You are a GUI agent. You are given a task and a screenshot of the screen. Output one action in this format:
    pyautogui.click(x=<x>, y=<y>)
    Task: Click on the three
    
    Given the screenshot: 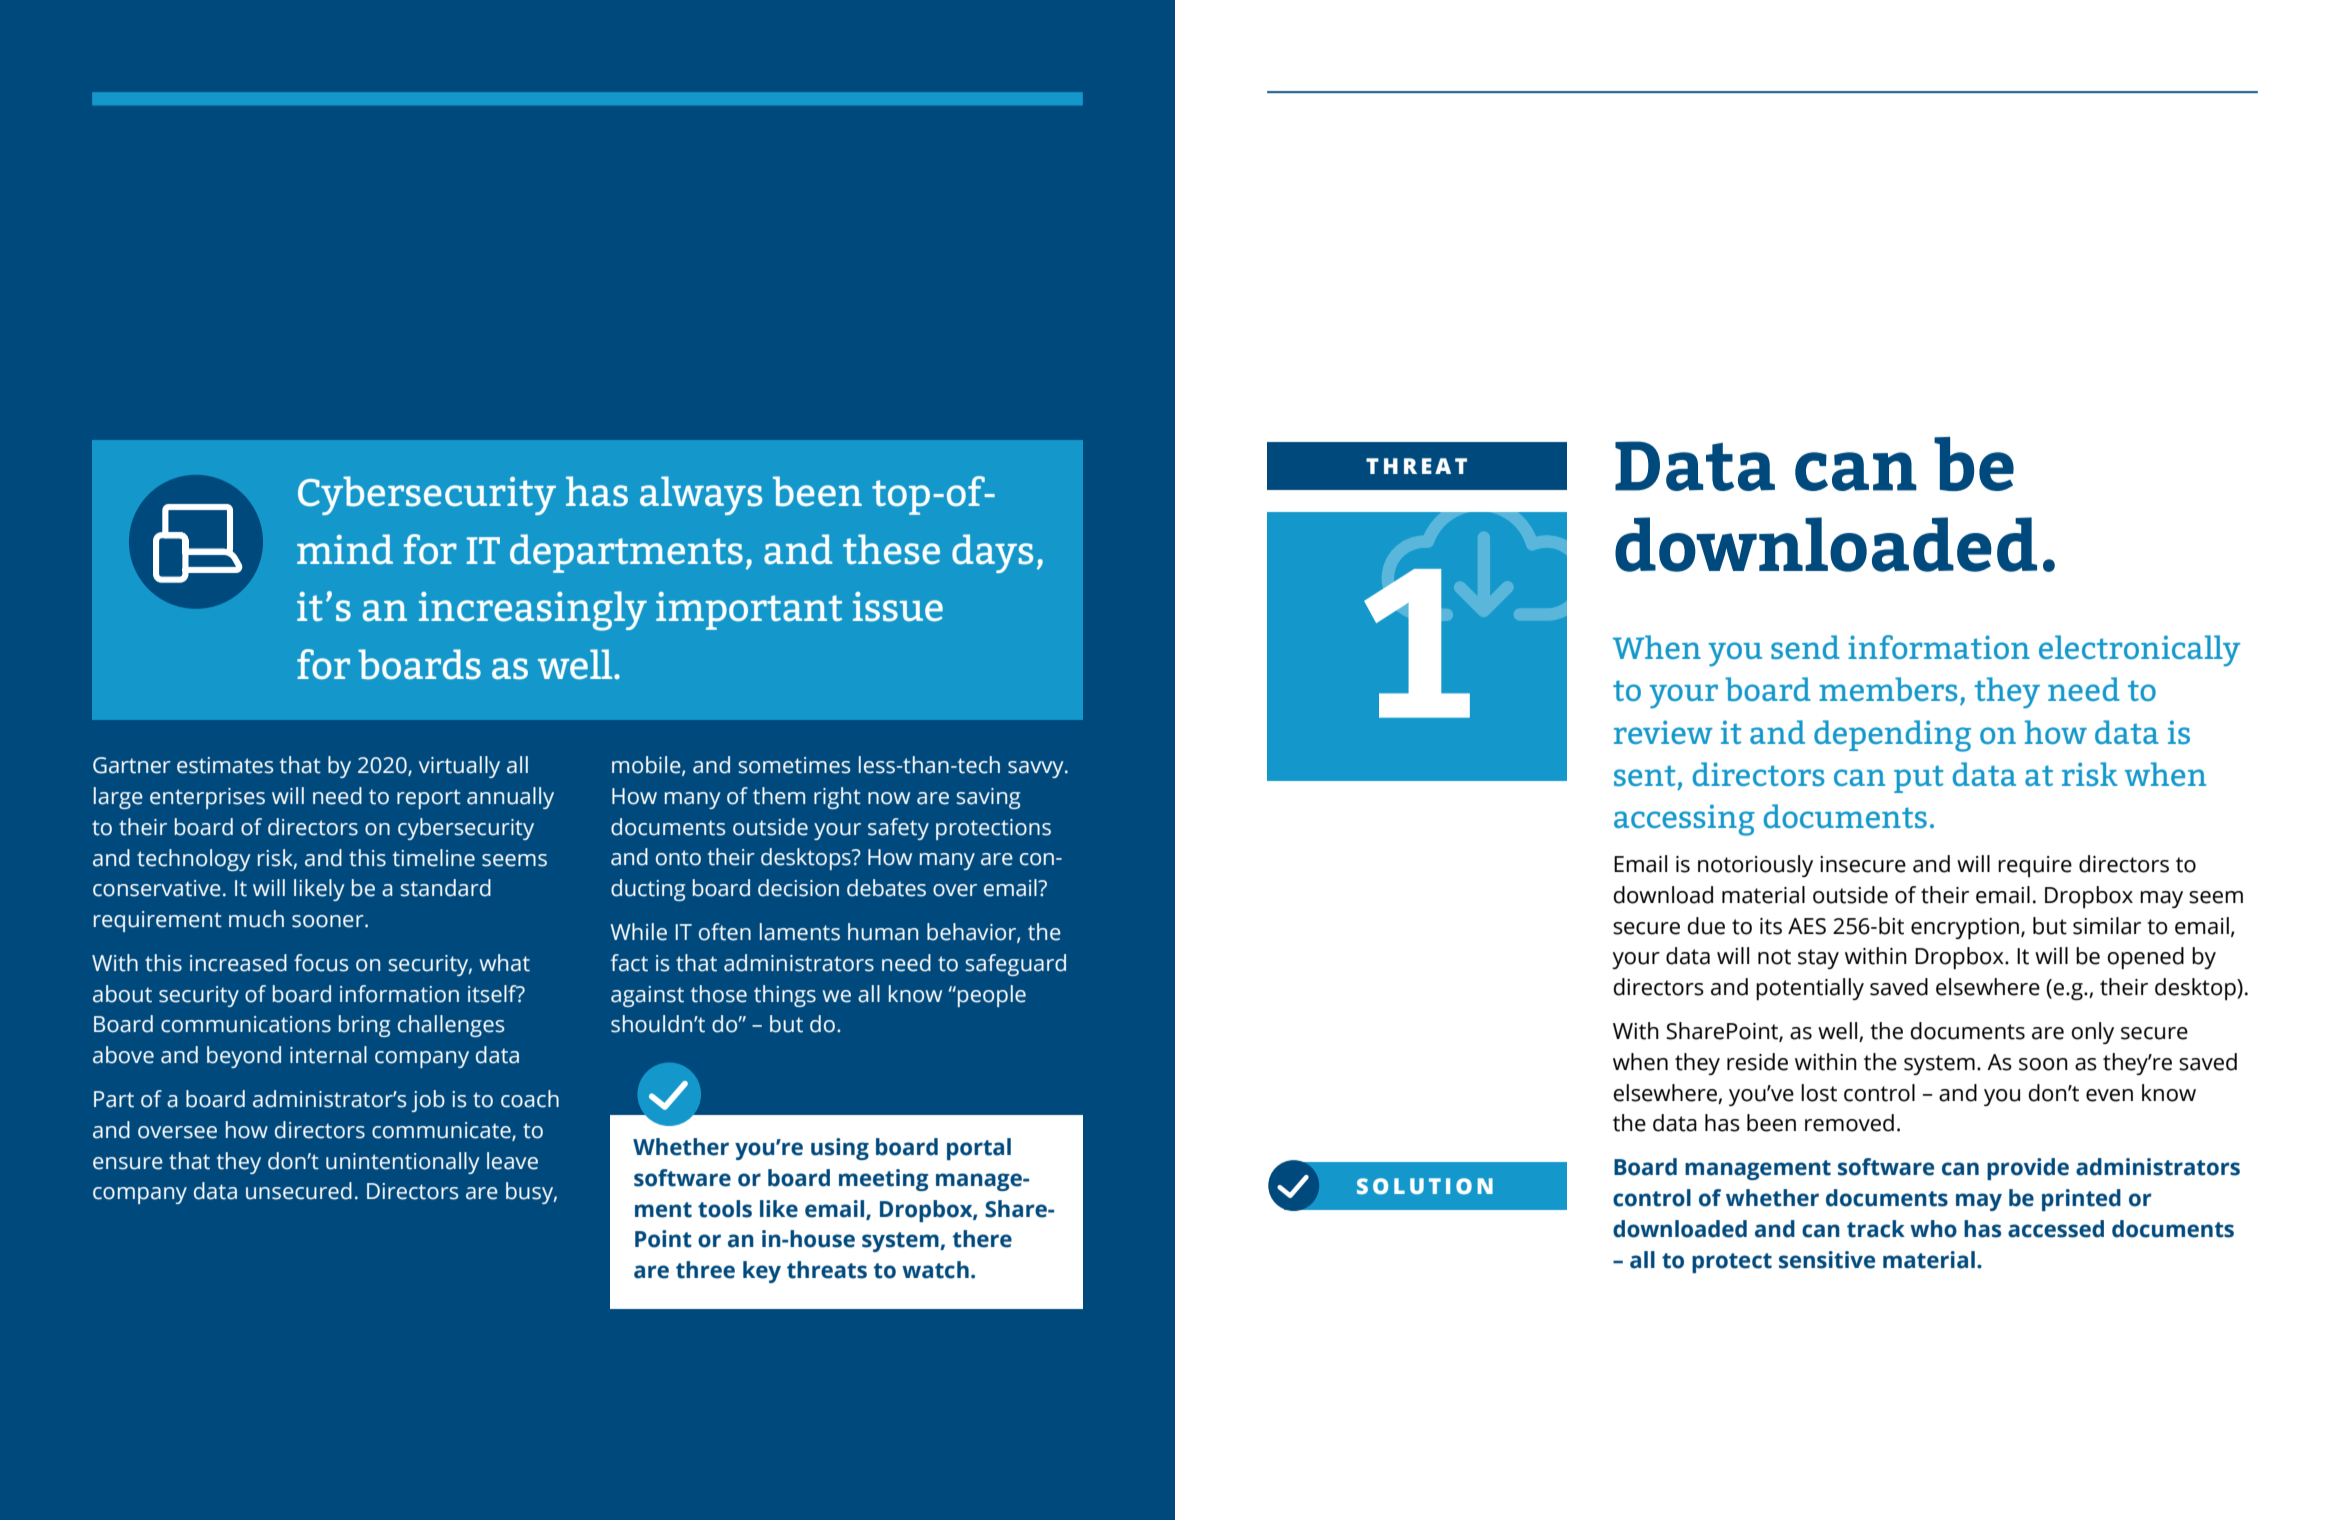 What is the action you would take?
    pyautogui.click(x=705, y=1270)
